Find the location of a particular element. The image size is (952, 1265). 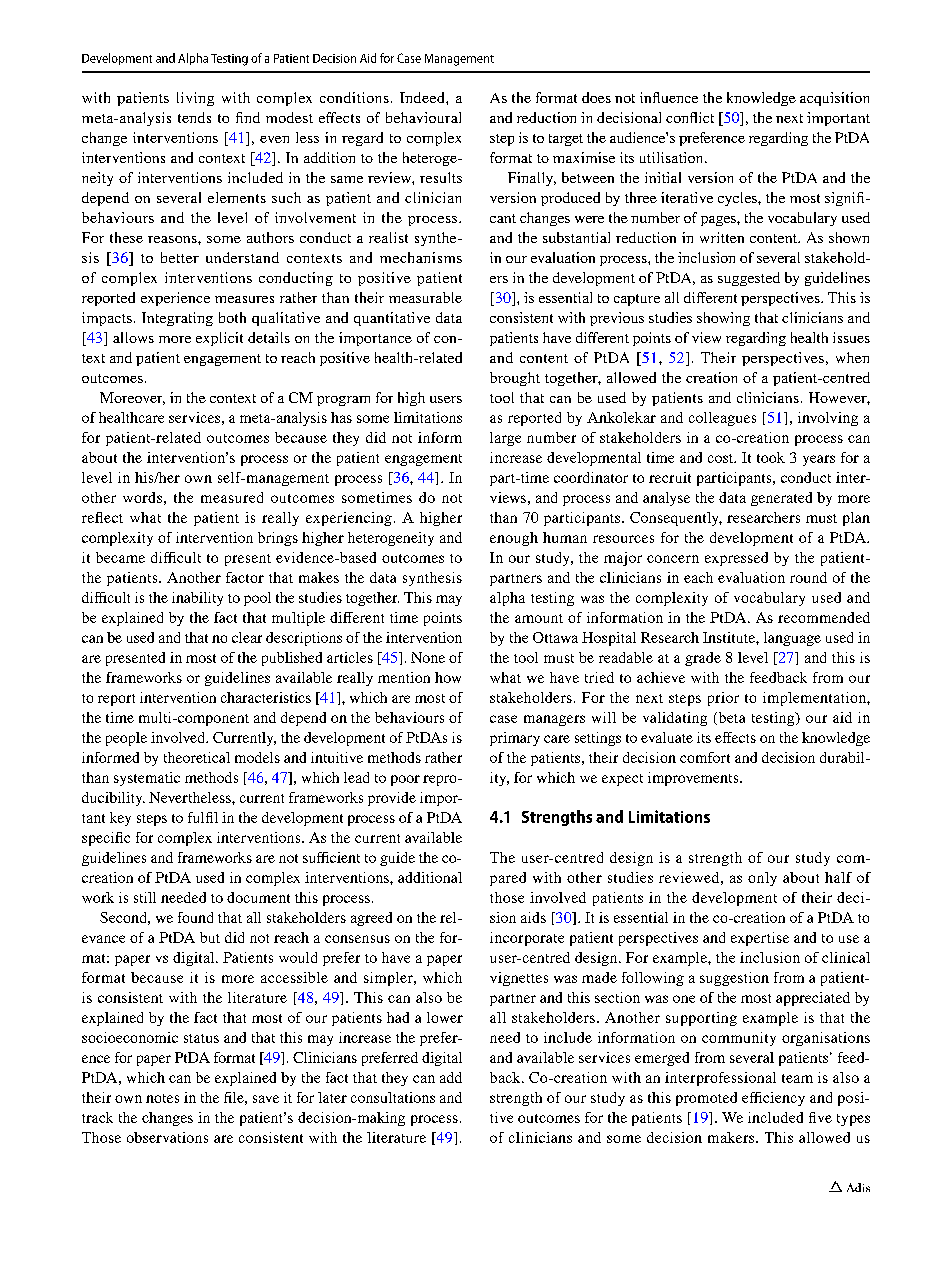

team is located at coordinates (797, 1078).
